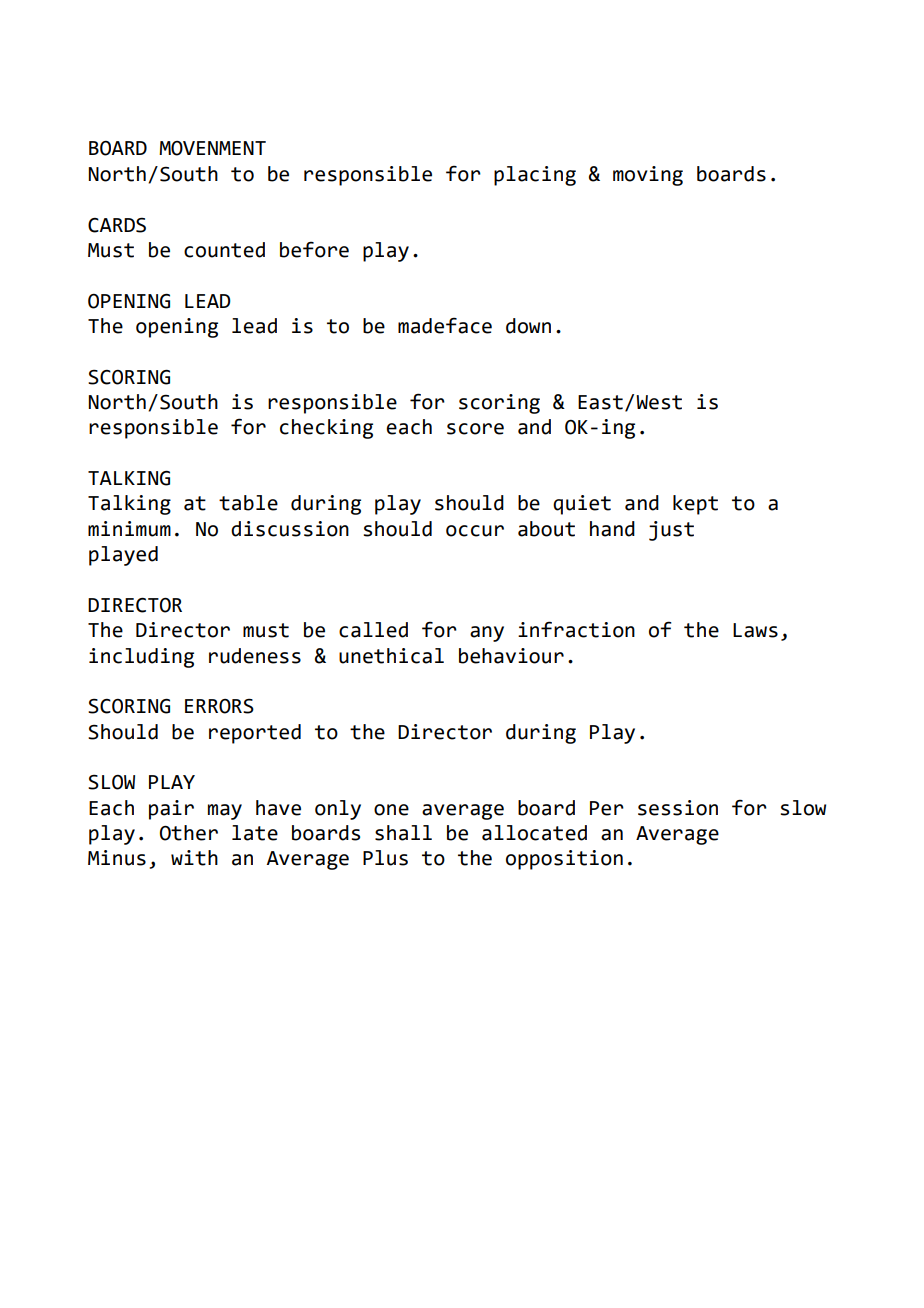 This image has width=924, height=1308. What do you see at coordinates (141, 658) in the image?
I see `including` at bounding box center [141, 658].
